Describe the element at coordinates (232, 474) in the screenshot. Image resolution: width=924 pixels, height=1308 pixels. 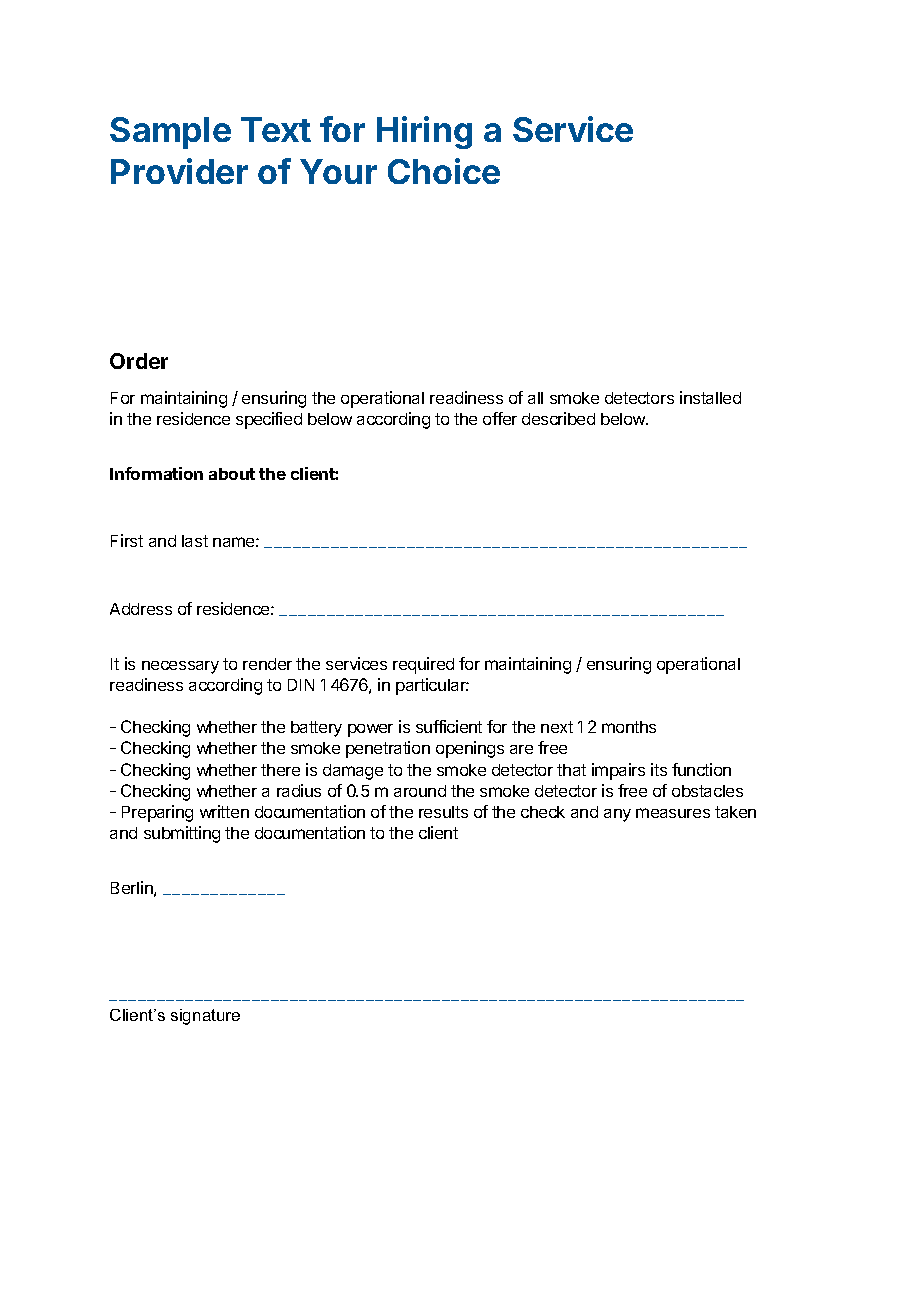
I see `about` at that location.
